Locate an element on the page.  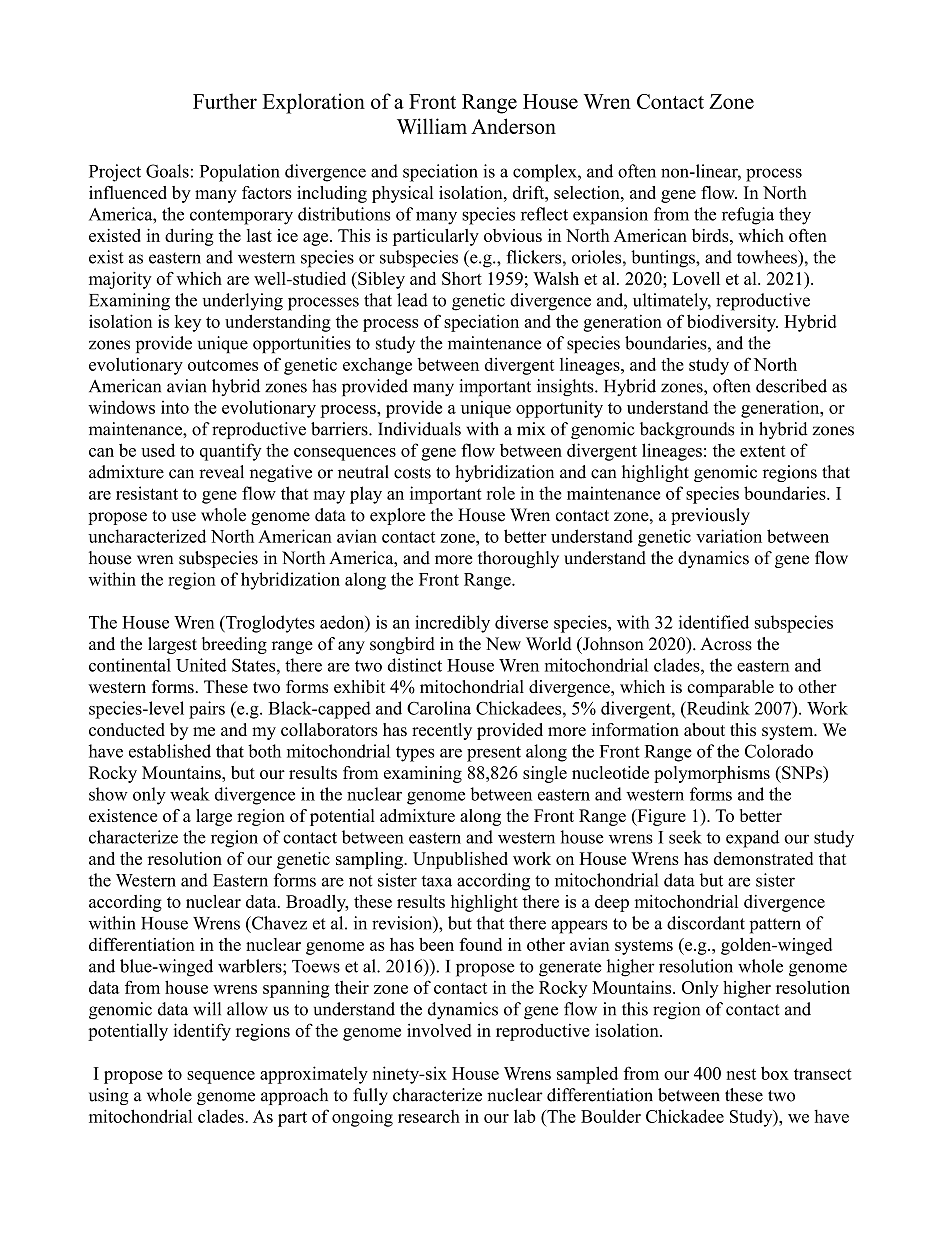
Further is located at coordinates (225, 101).
